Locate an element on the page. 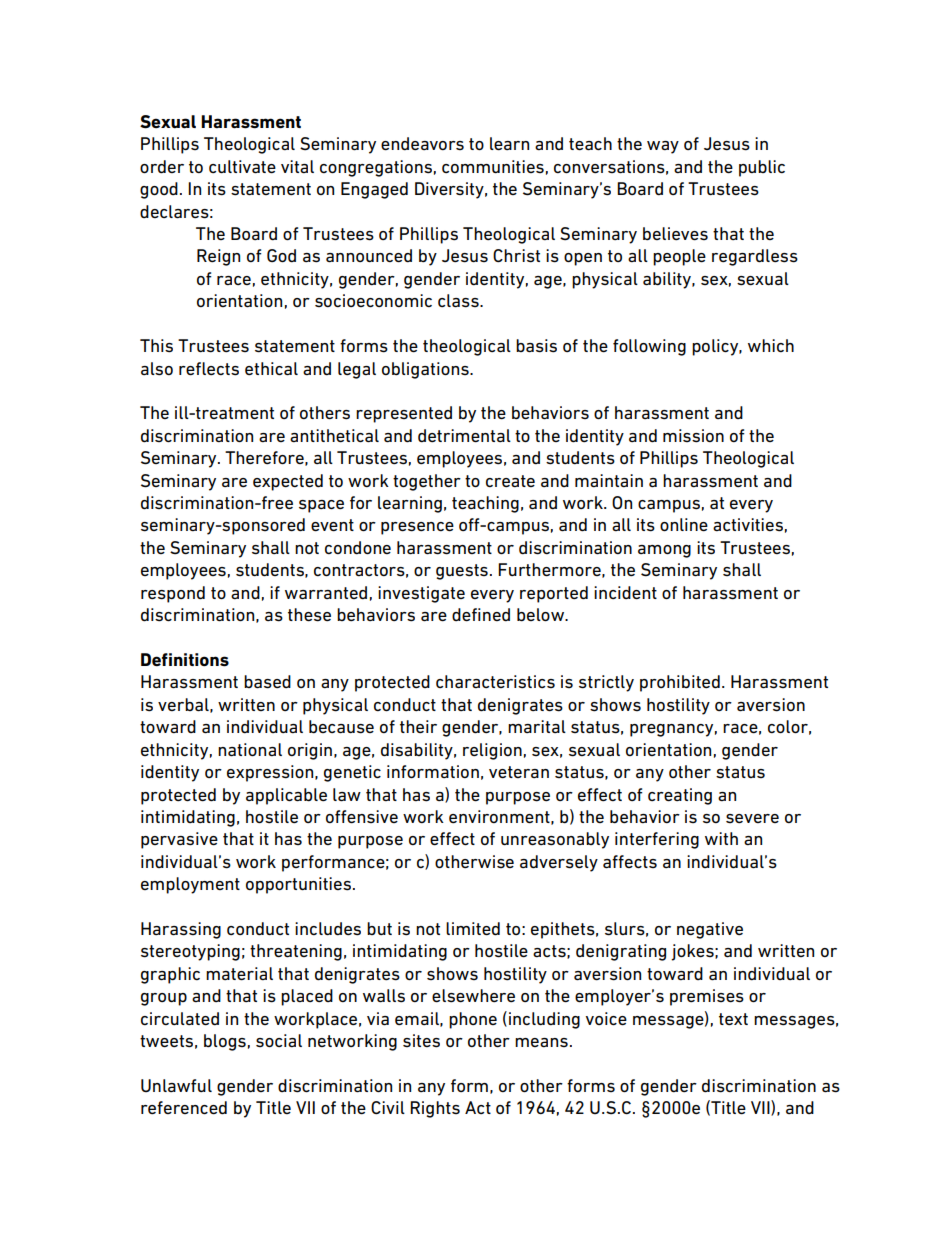 Image resolution: width=952 pixels, height=1233 pixels. religion is located at coordinates (492, 751).
